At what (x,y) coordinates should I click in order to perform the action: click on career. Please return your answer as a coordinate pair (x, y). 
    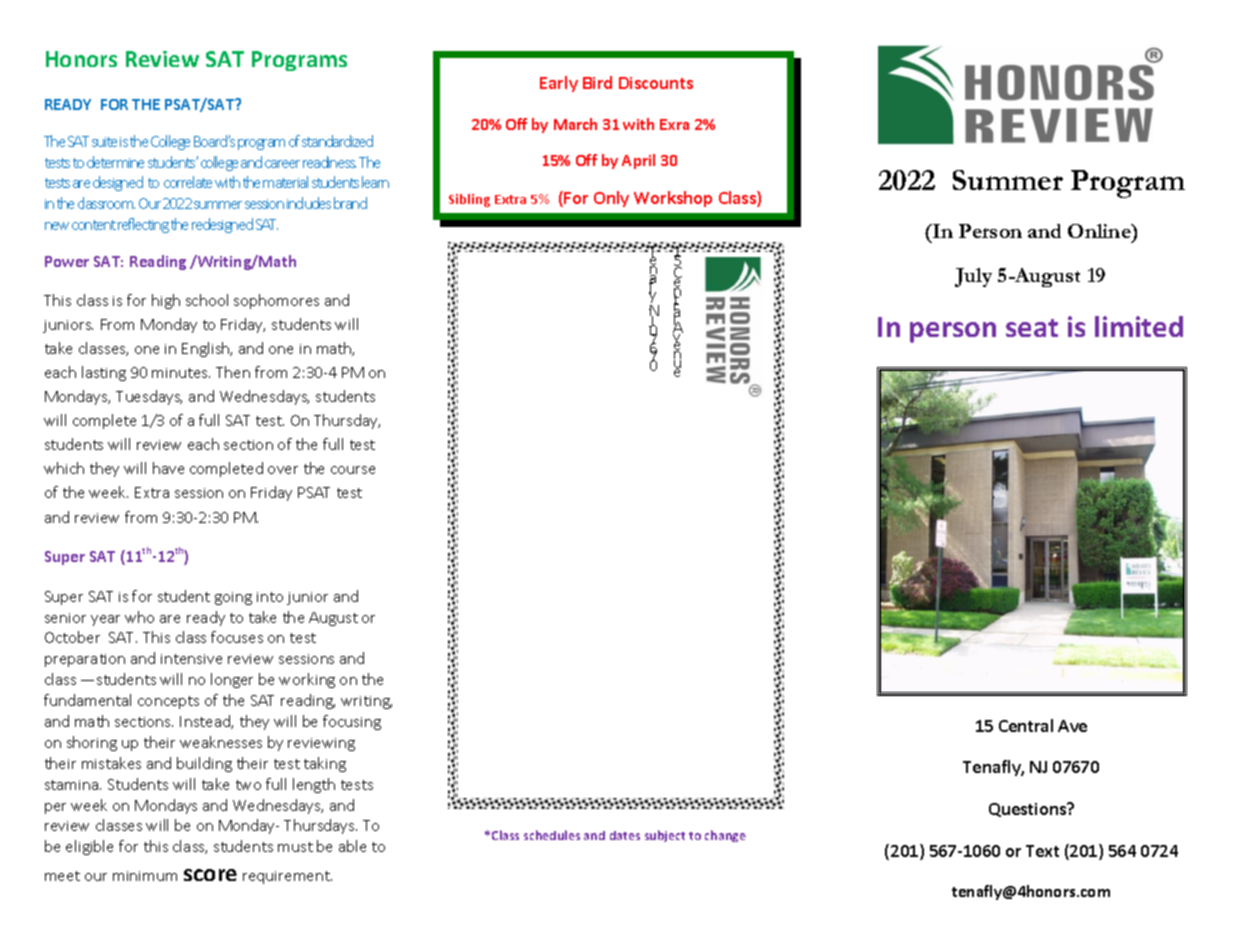
    Looking at the image, I should click on (282, 164).
